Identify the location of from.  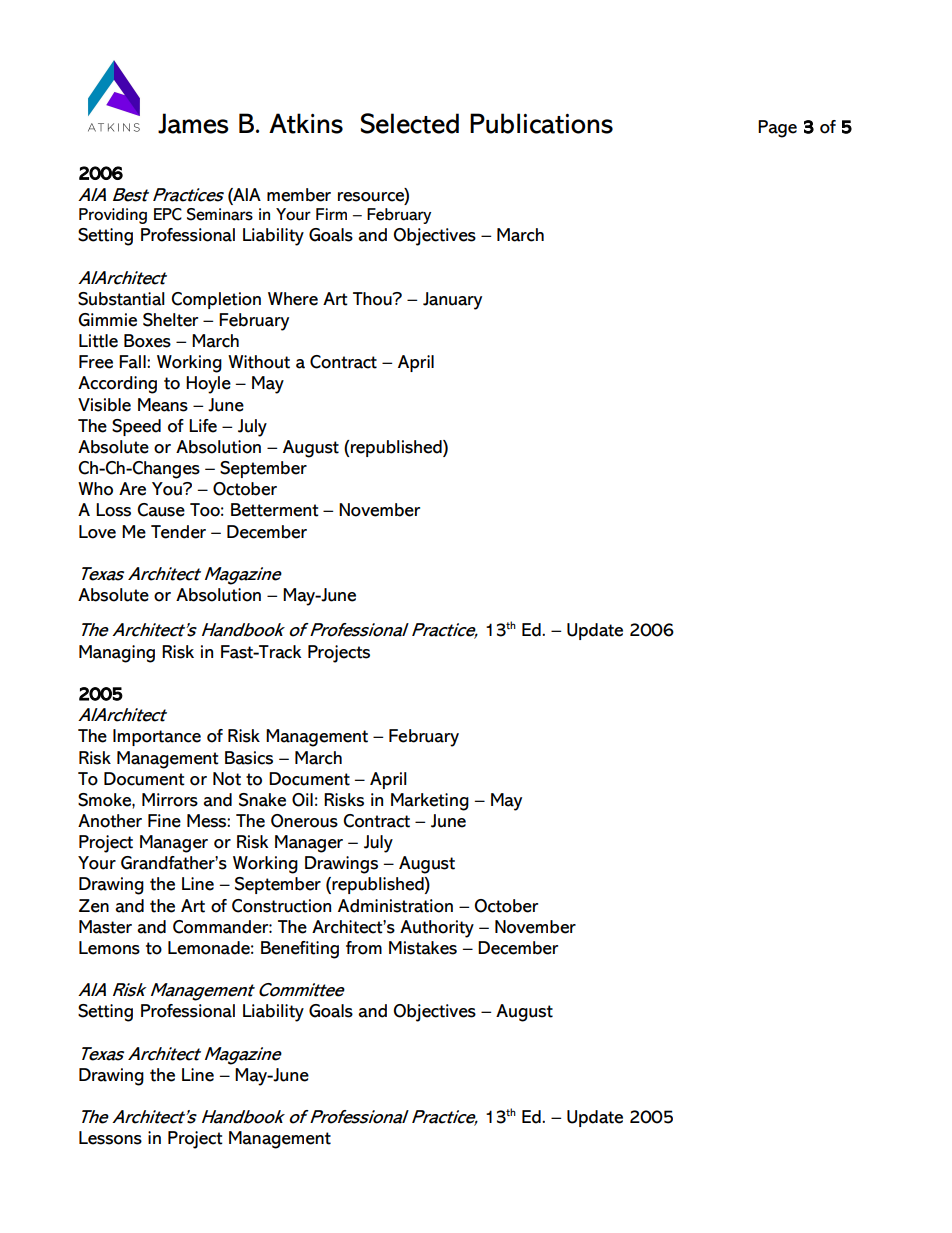
(364, 948).
